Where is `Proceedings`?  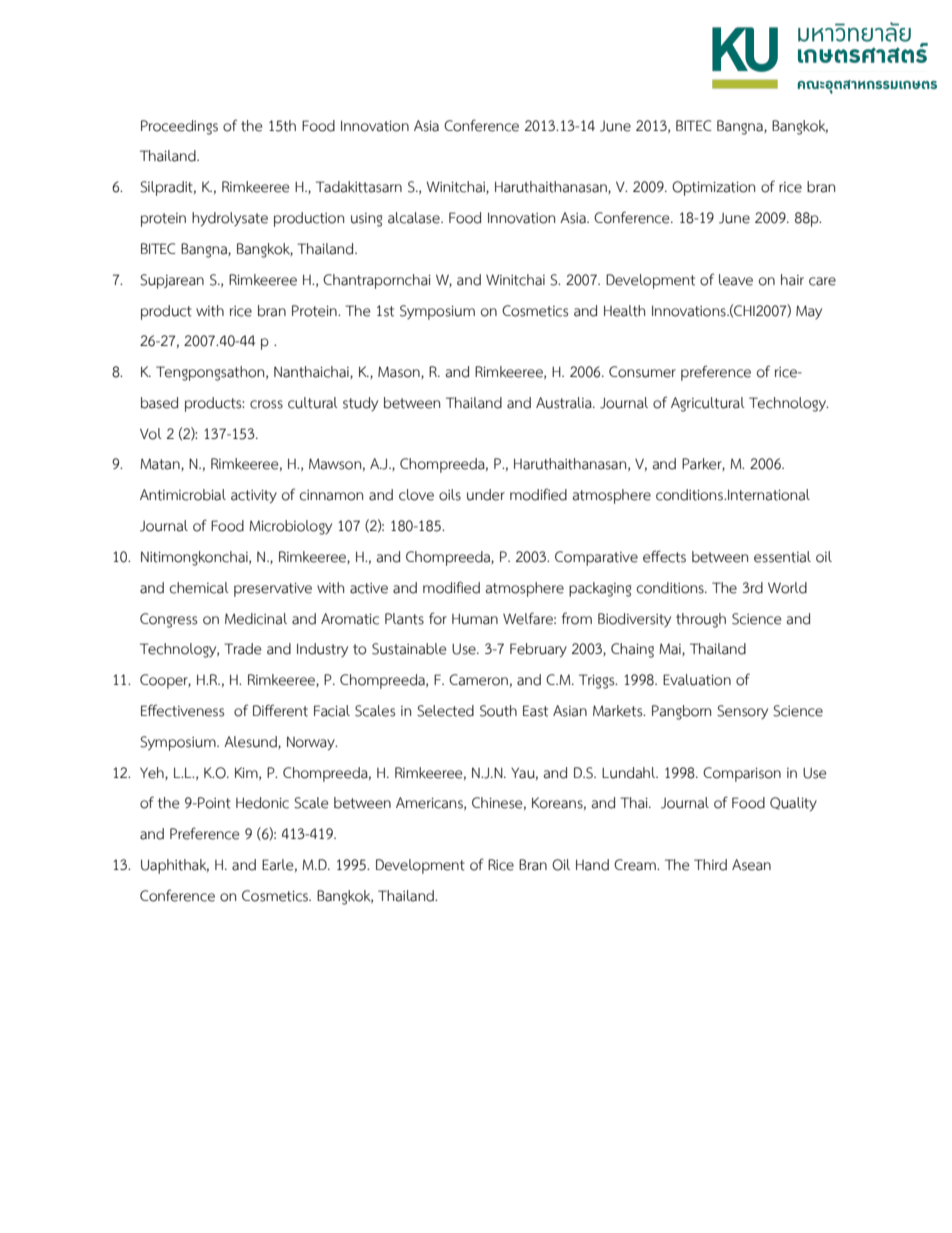
Proceedings is located at coordinates (179, 127).
